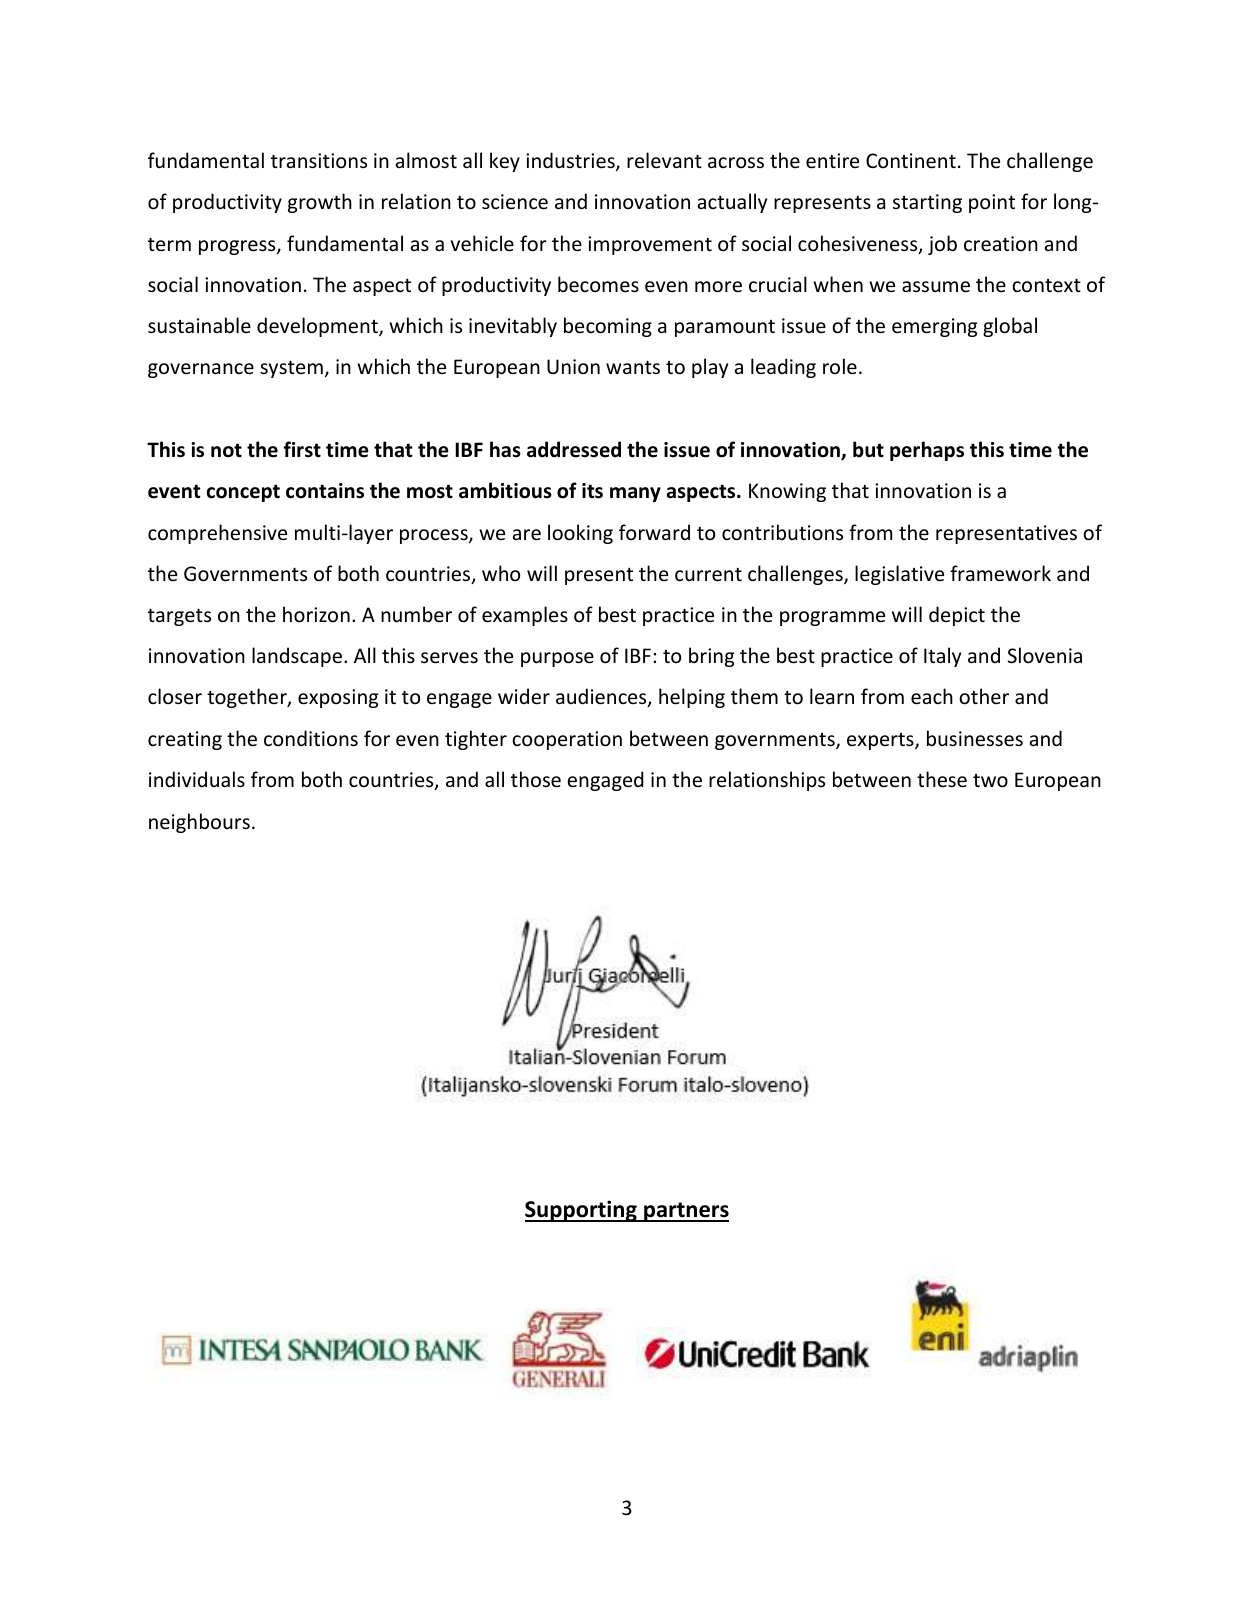 This page has height=1622, width=1254. Describe the element at coordinates (320, 203) in the page. I see `growth` at that location.
